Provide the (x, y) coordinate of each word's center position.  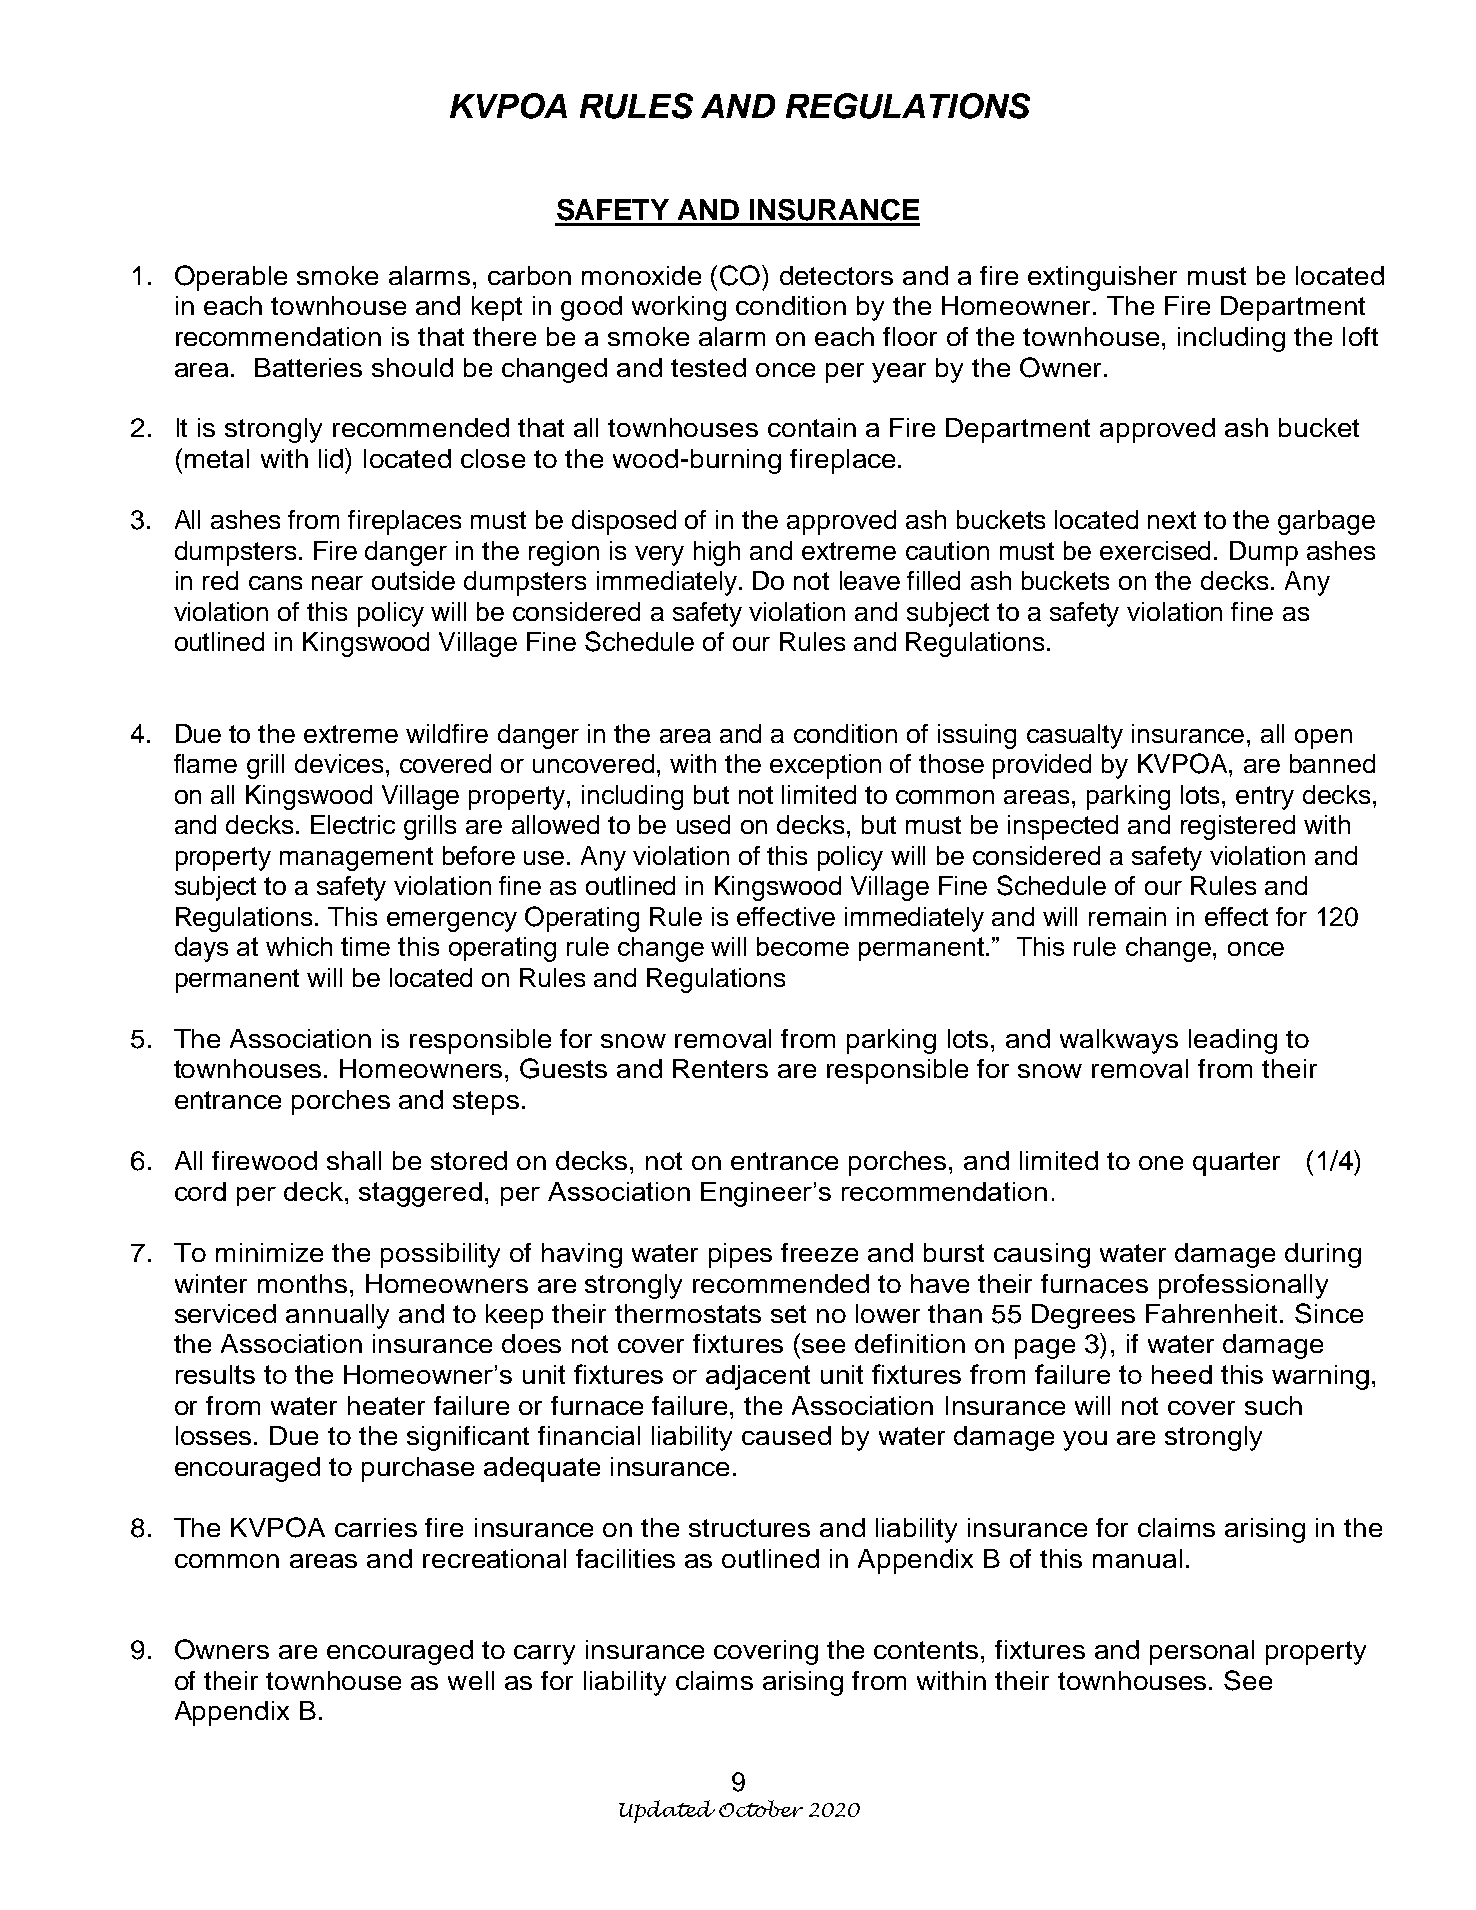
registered (1238, 827)
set (788, 1314)
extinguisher (1102, 278)
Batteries (308, 367)
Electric (353, 824)
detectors (836, 275)
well (471, 1680)
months (302, 1283)
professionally (1243, 1286)
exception (825, 766)
